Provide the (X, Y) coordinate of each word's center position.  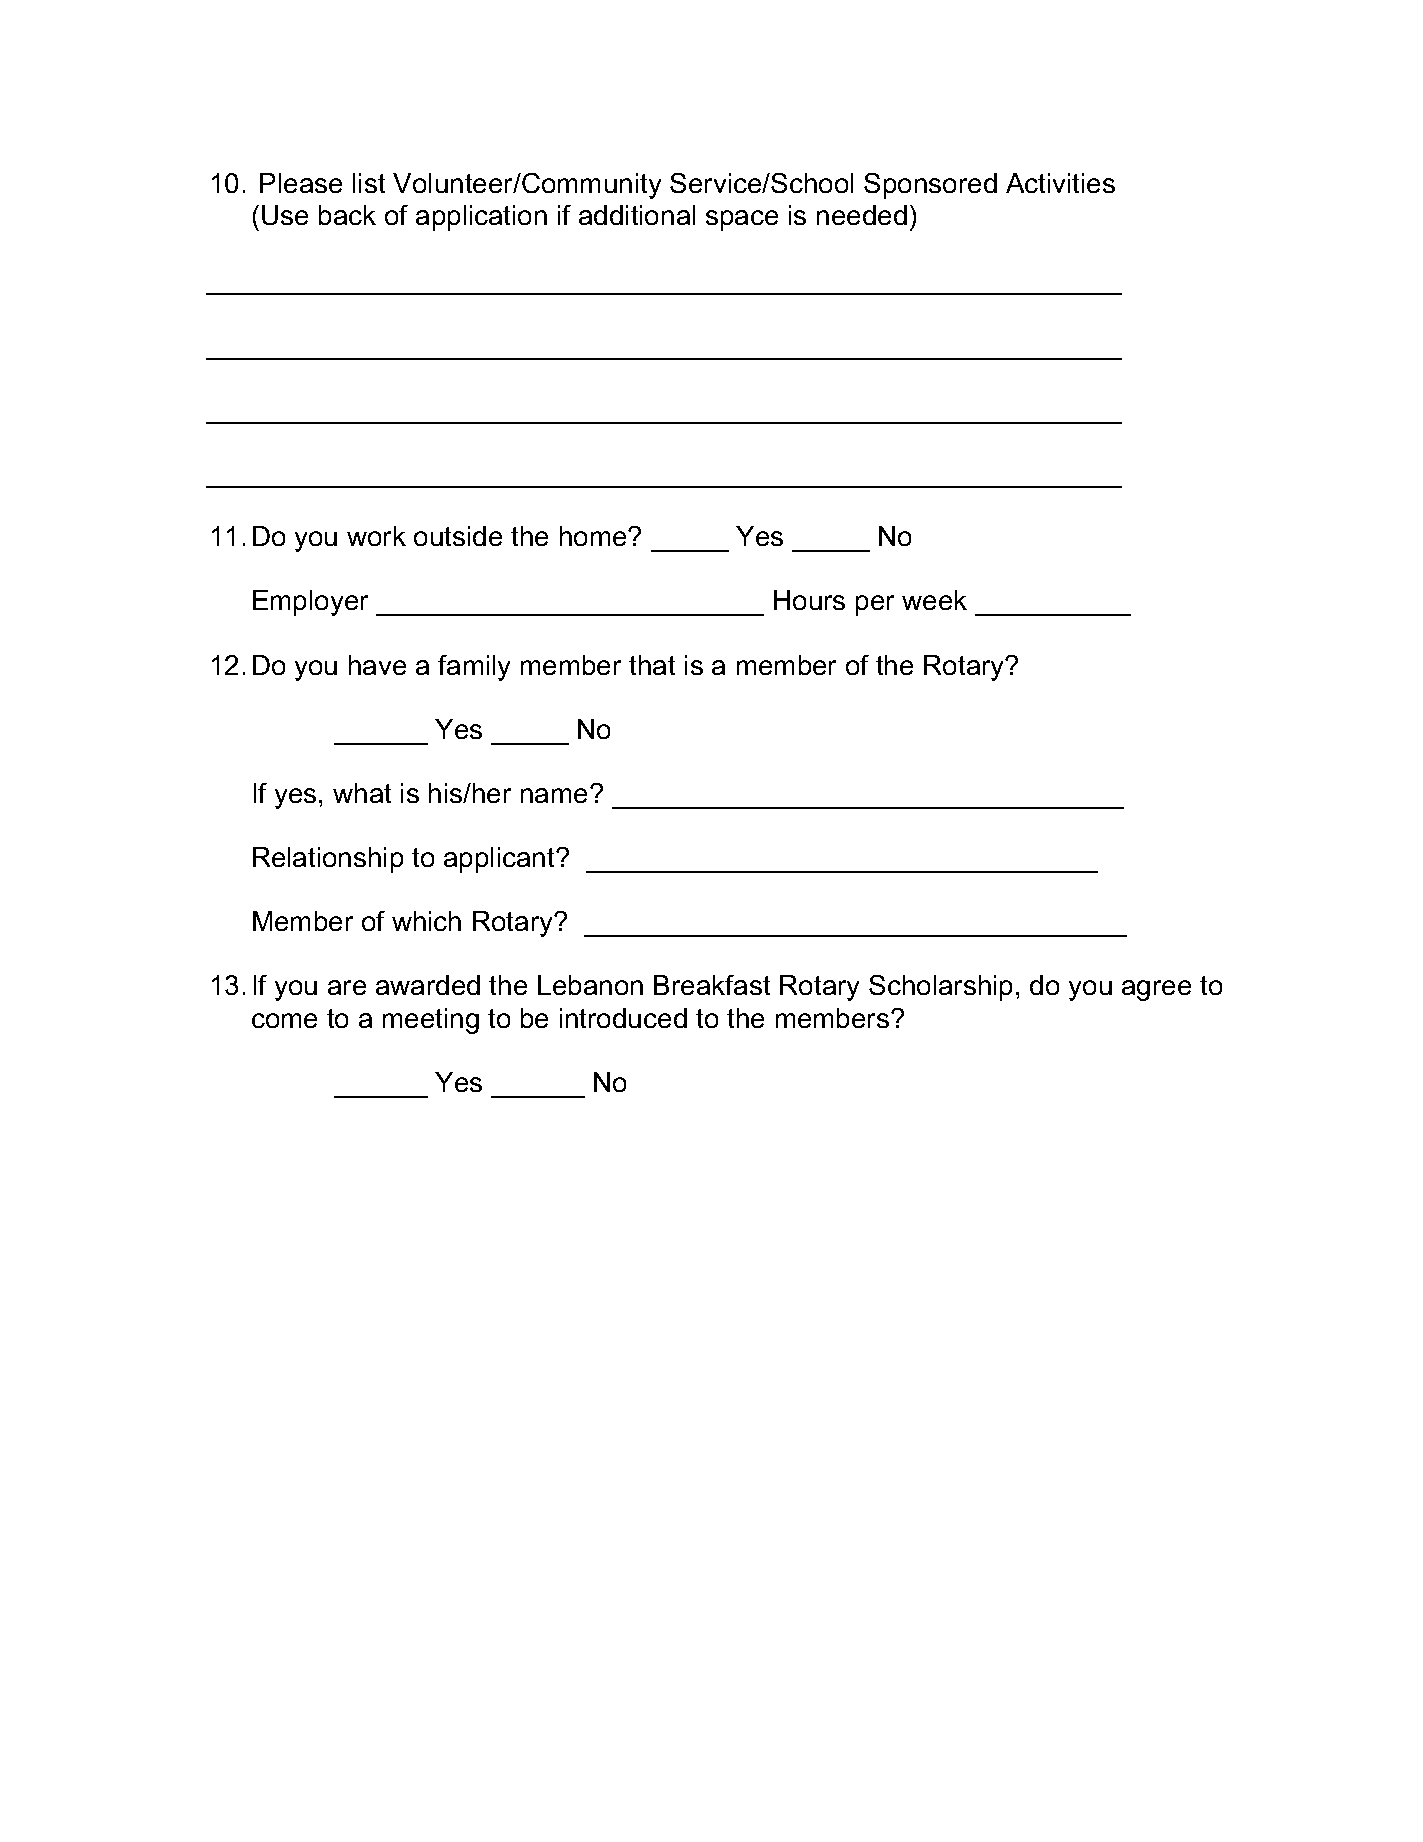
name (556, 795)
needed (862, 215)
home (594, 536)
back (347, 215)
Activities (1060, 183)
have (377, 665)
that (652, 665)
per (875, 605)
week (934, 600)
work (376, 536)
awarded (428, 985)
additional (637, 215)
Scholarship (940, 988)
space (742, 220)
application (481, 218)
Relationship (328, 860)
